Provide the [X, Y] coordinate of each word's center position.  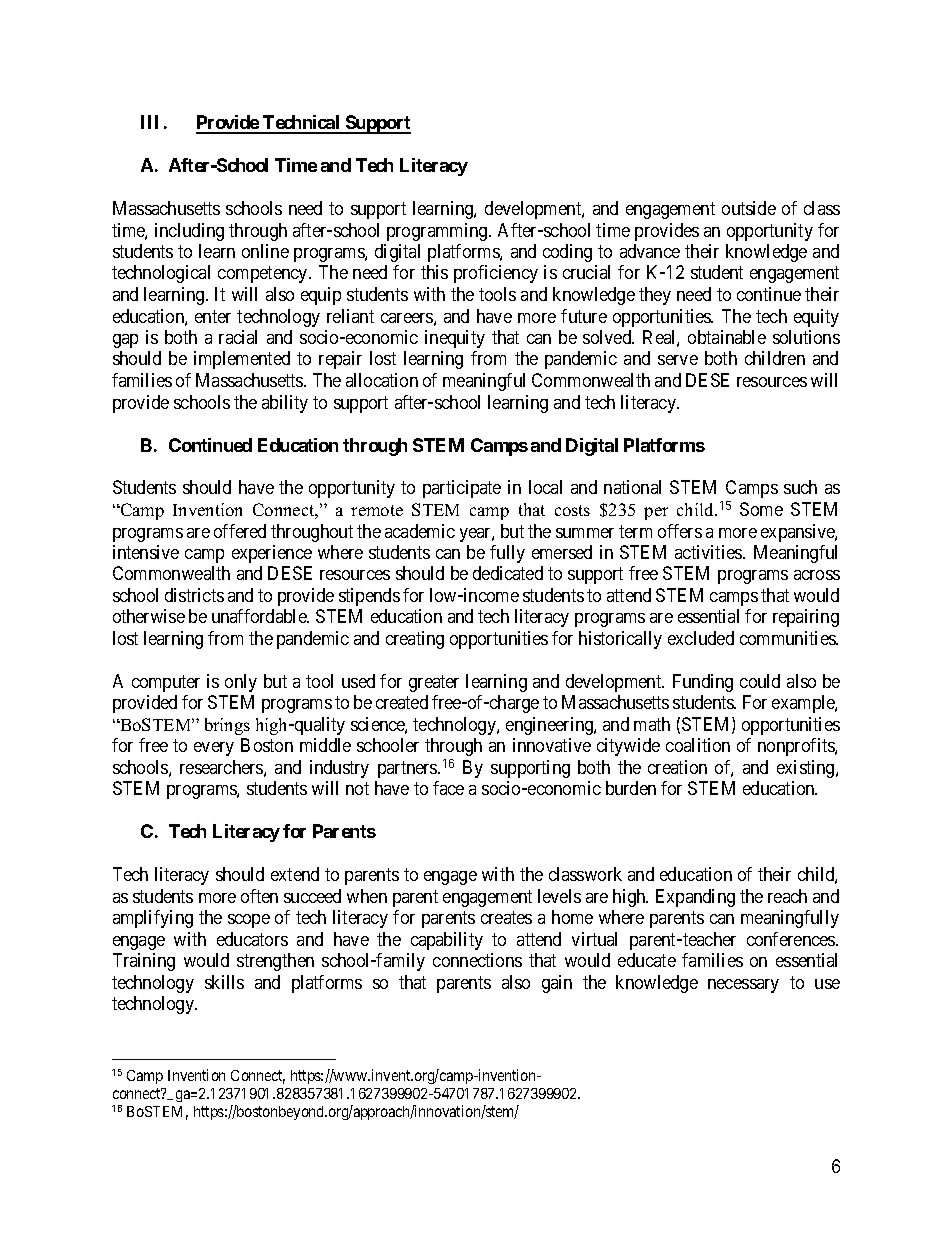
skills [224, 982]
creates [506, 917]
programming [438, 232]
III [149, 122]
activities [709, 552]
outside [749, 208]
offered [240, 531]
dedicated [508, 573]
